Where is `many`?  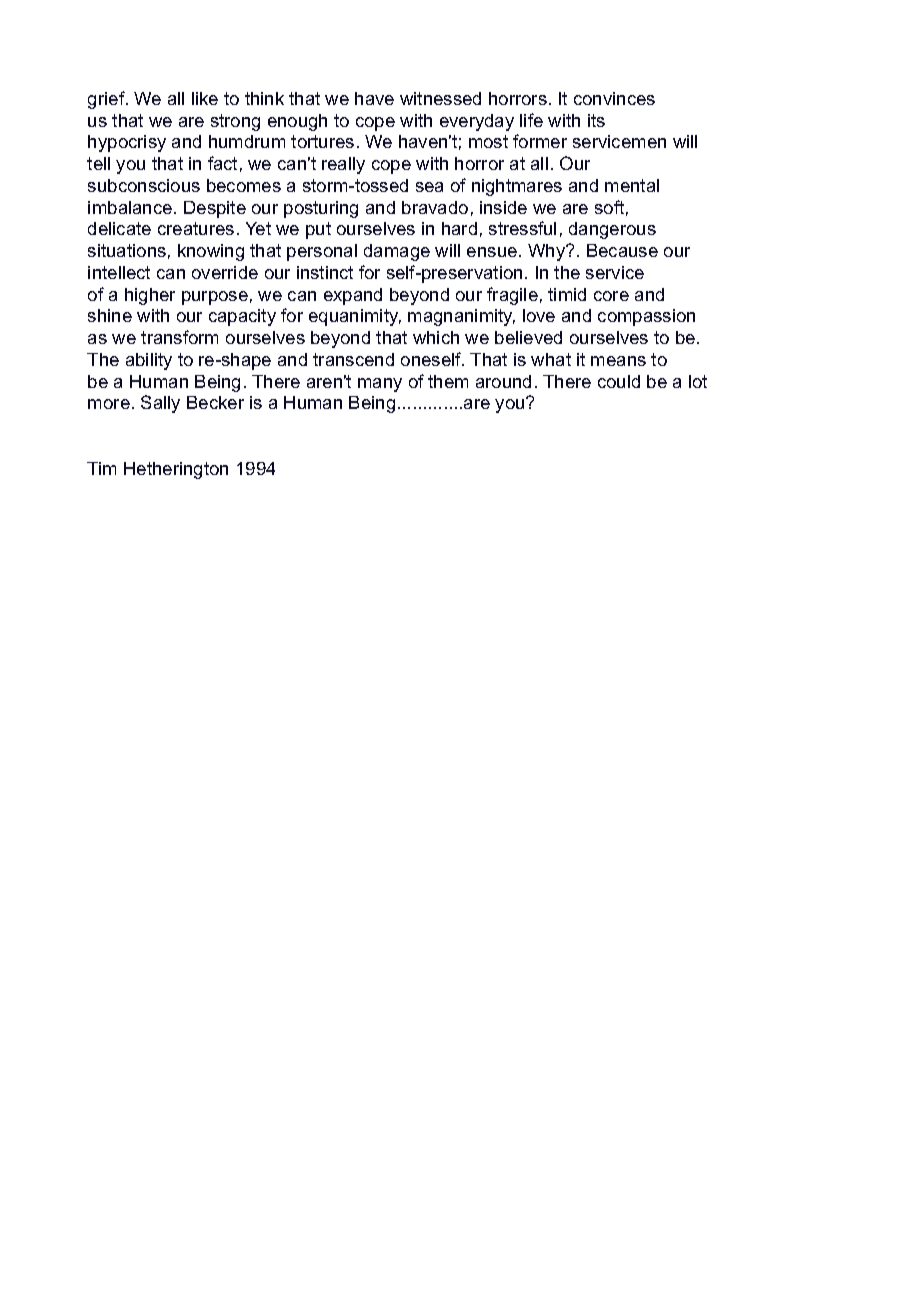 many is located at coordinates (380, 385).
